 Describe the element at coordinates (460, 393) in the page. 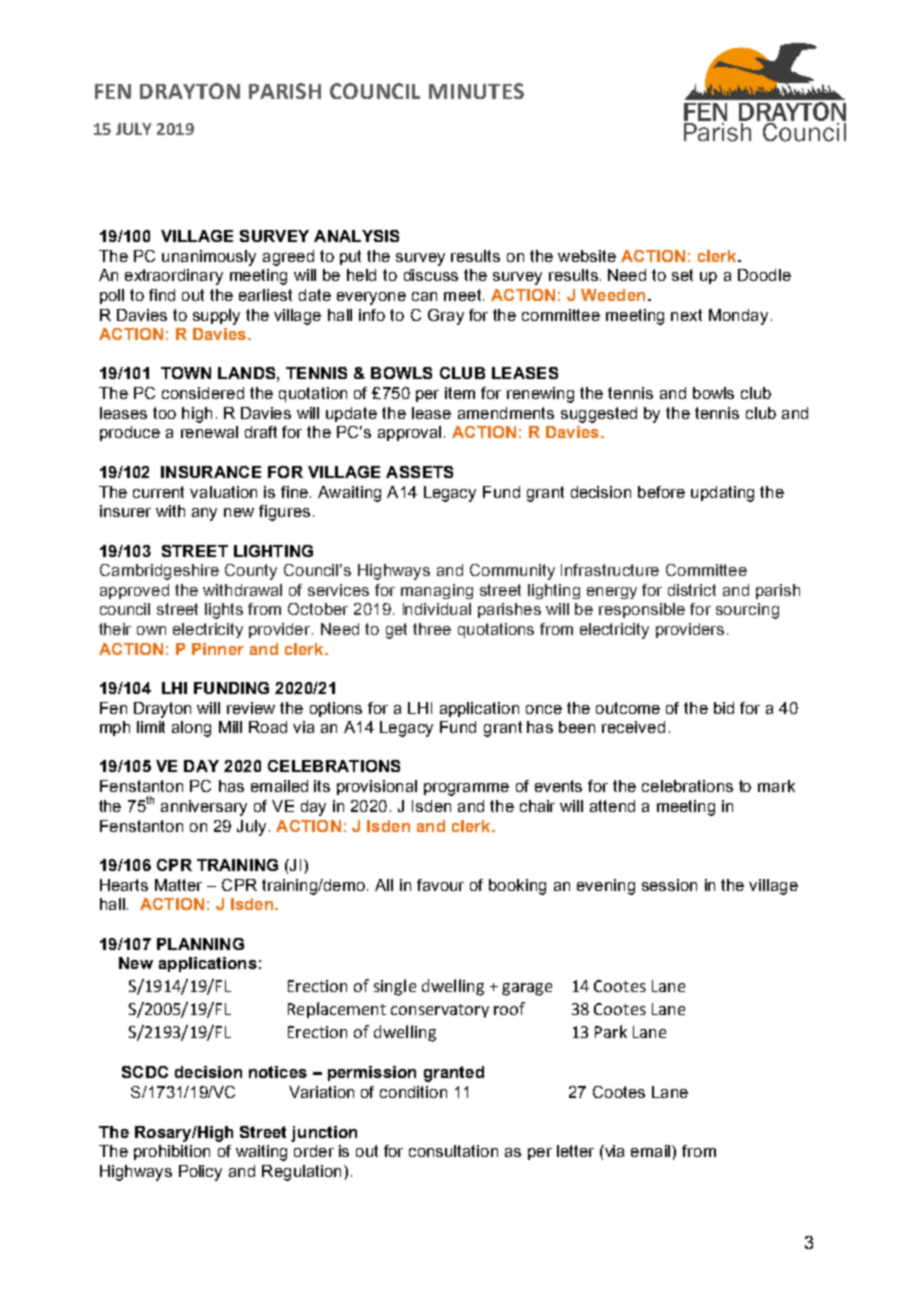

I see `item` at that location.
